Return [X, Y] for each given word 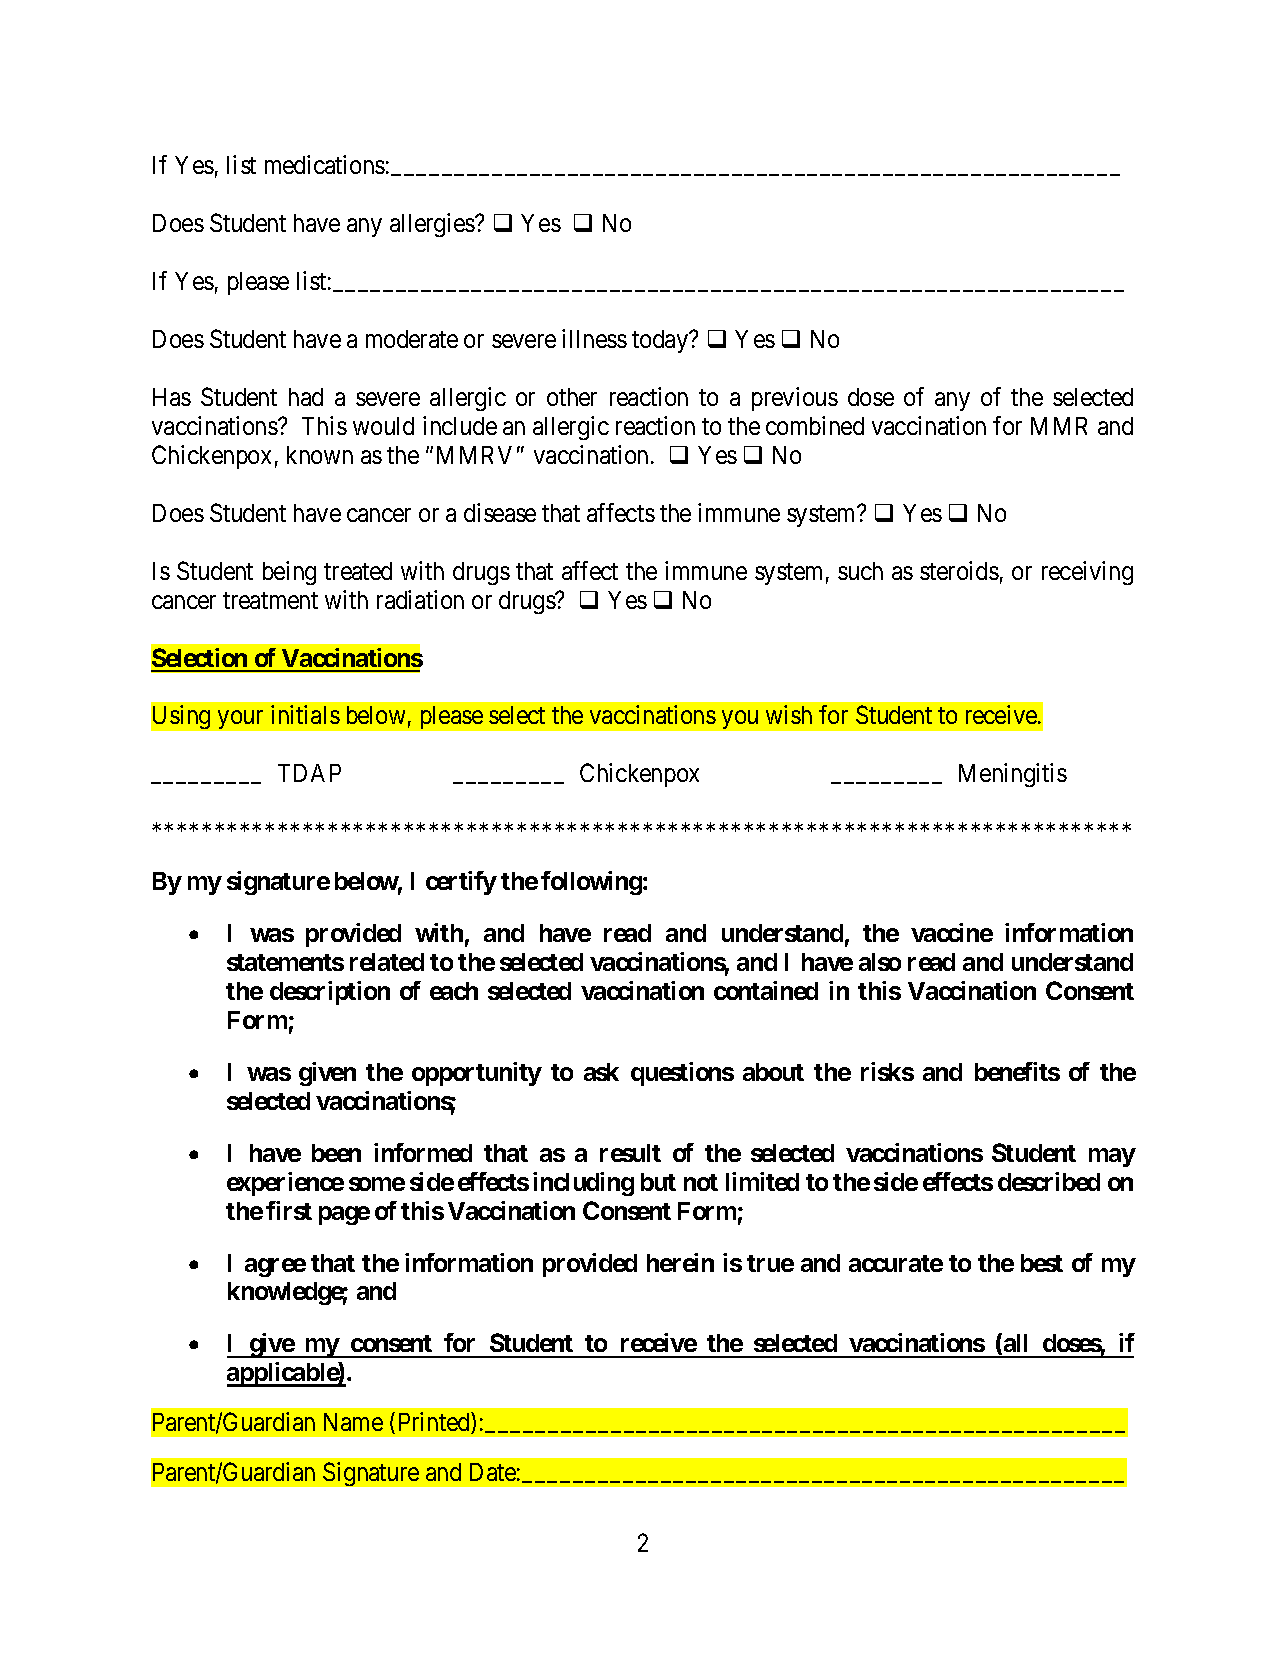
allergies [433, 225]
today [661, 341]
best [1042, 1263]
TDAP [309, 773]
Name [353, 1422]
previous [795, 399]
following [591, 883]
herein [680, 1262]
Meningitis [1013, 775]
